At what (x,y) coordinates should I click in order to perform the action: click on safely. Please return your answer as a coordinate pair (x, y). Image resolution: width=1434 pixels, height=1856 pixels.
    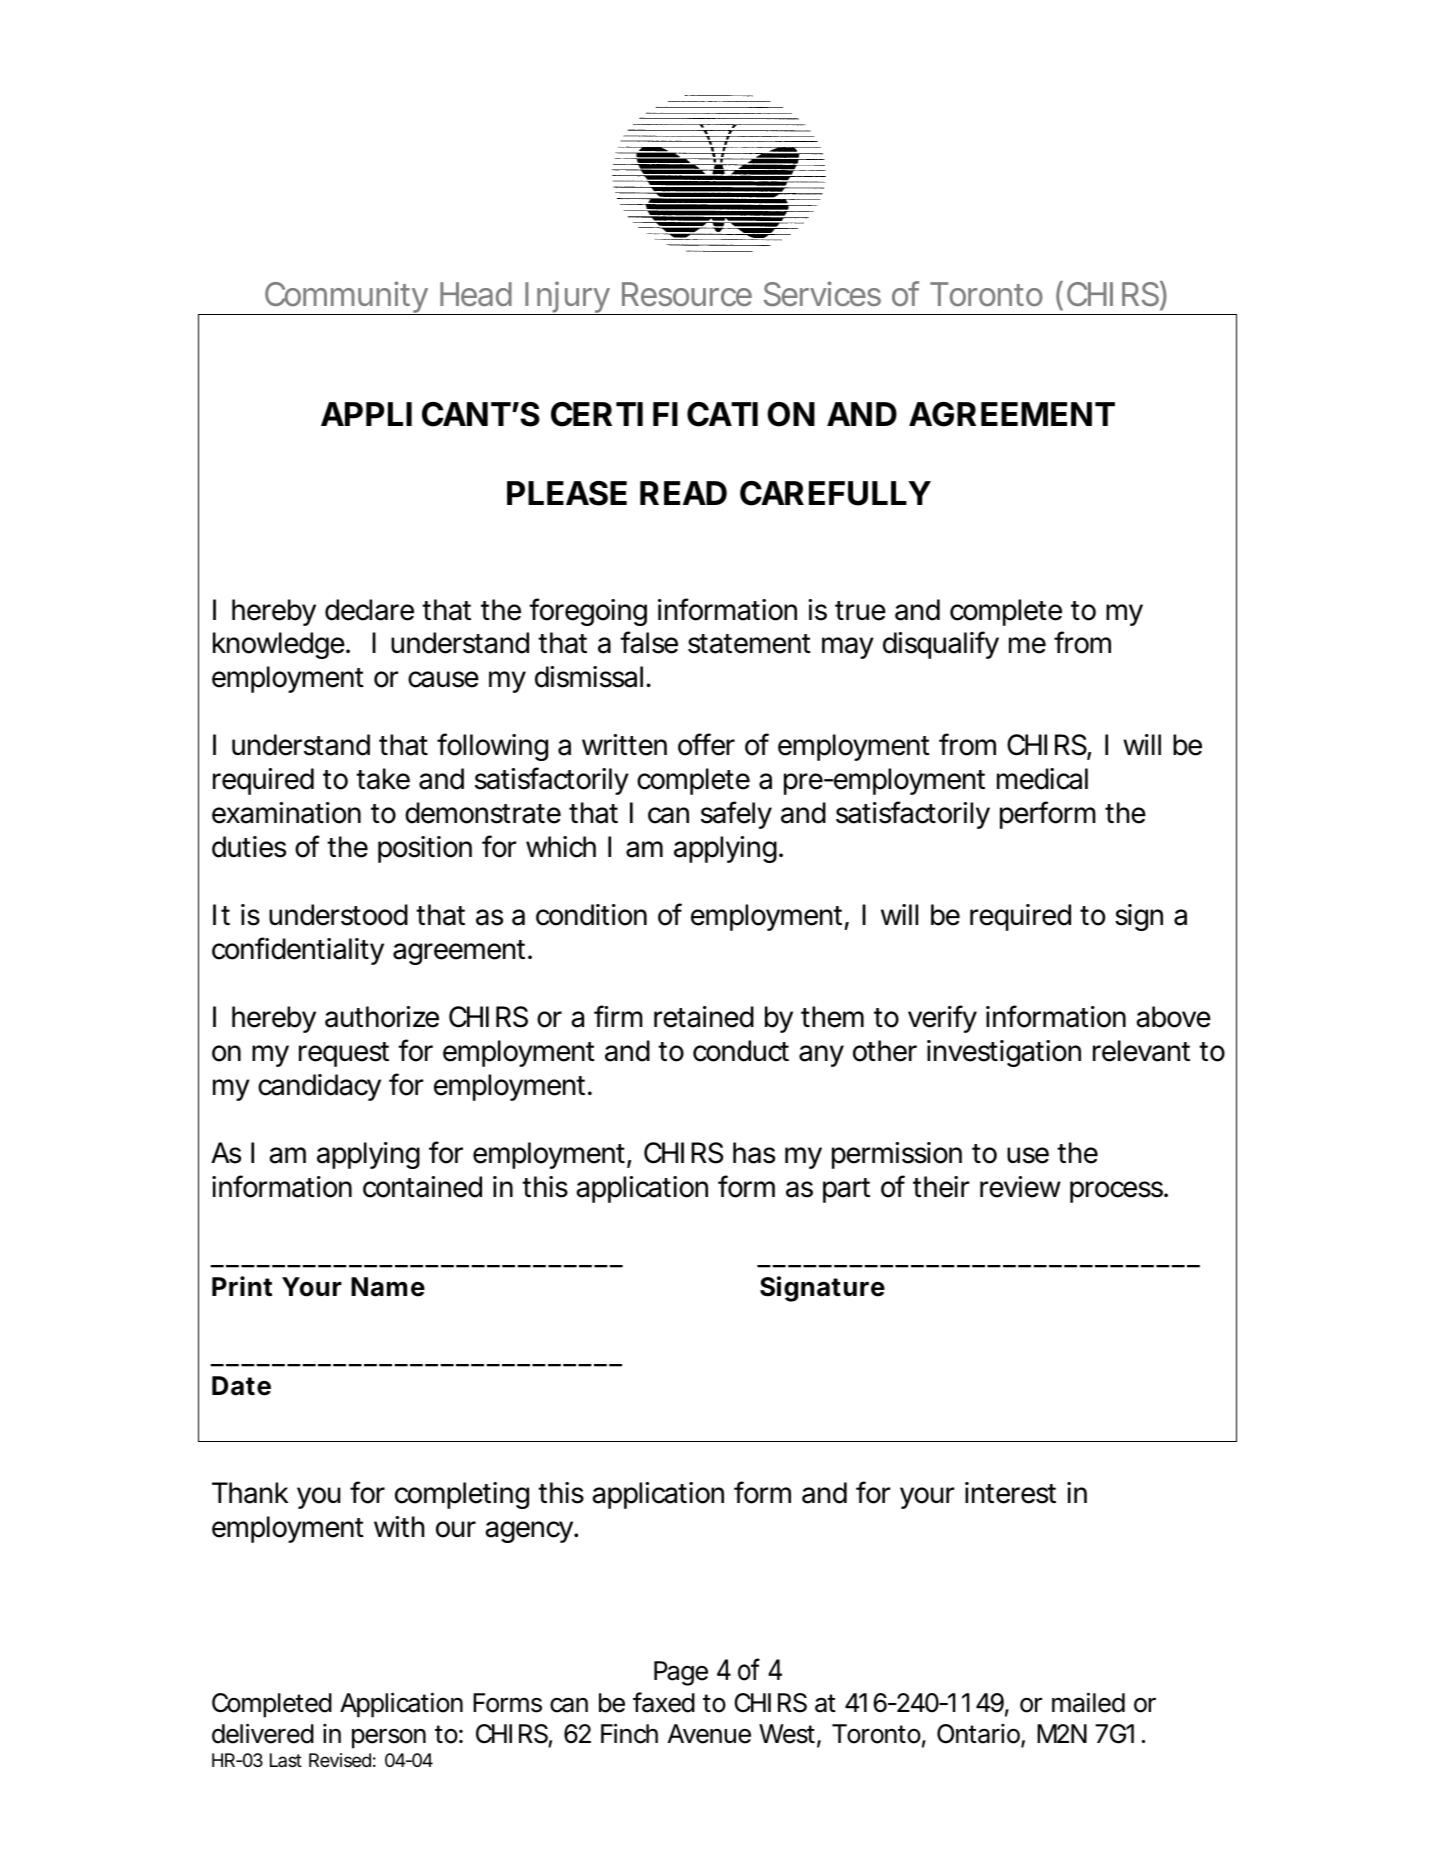
    Looking at the image, I should click on (736, 815).
